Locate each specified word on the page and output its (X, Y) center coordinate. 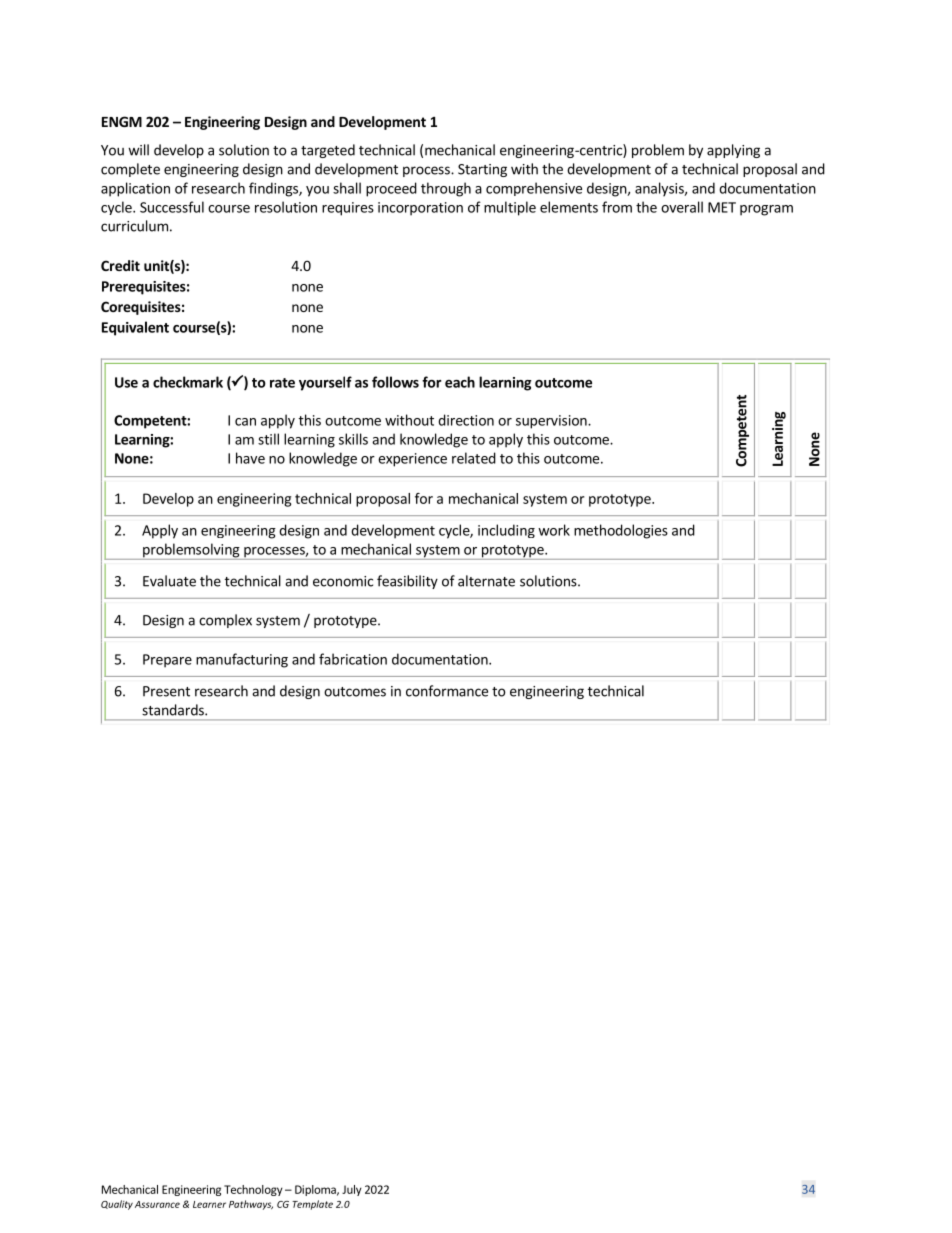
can (245, 422)
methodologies (621, 531)
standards (174, 710)
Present (166, 691)
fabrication (353, 659)
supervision (552, 422)
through (446, 189)
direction (466, 420)
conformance (447, 691)
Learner (209, 1204)
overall (682, 207)
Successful (172, 207)
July (352, 1190)
